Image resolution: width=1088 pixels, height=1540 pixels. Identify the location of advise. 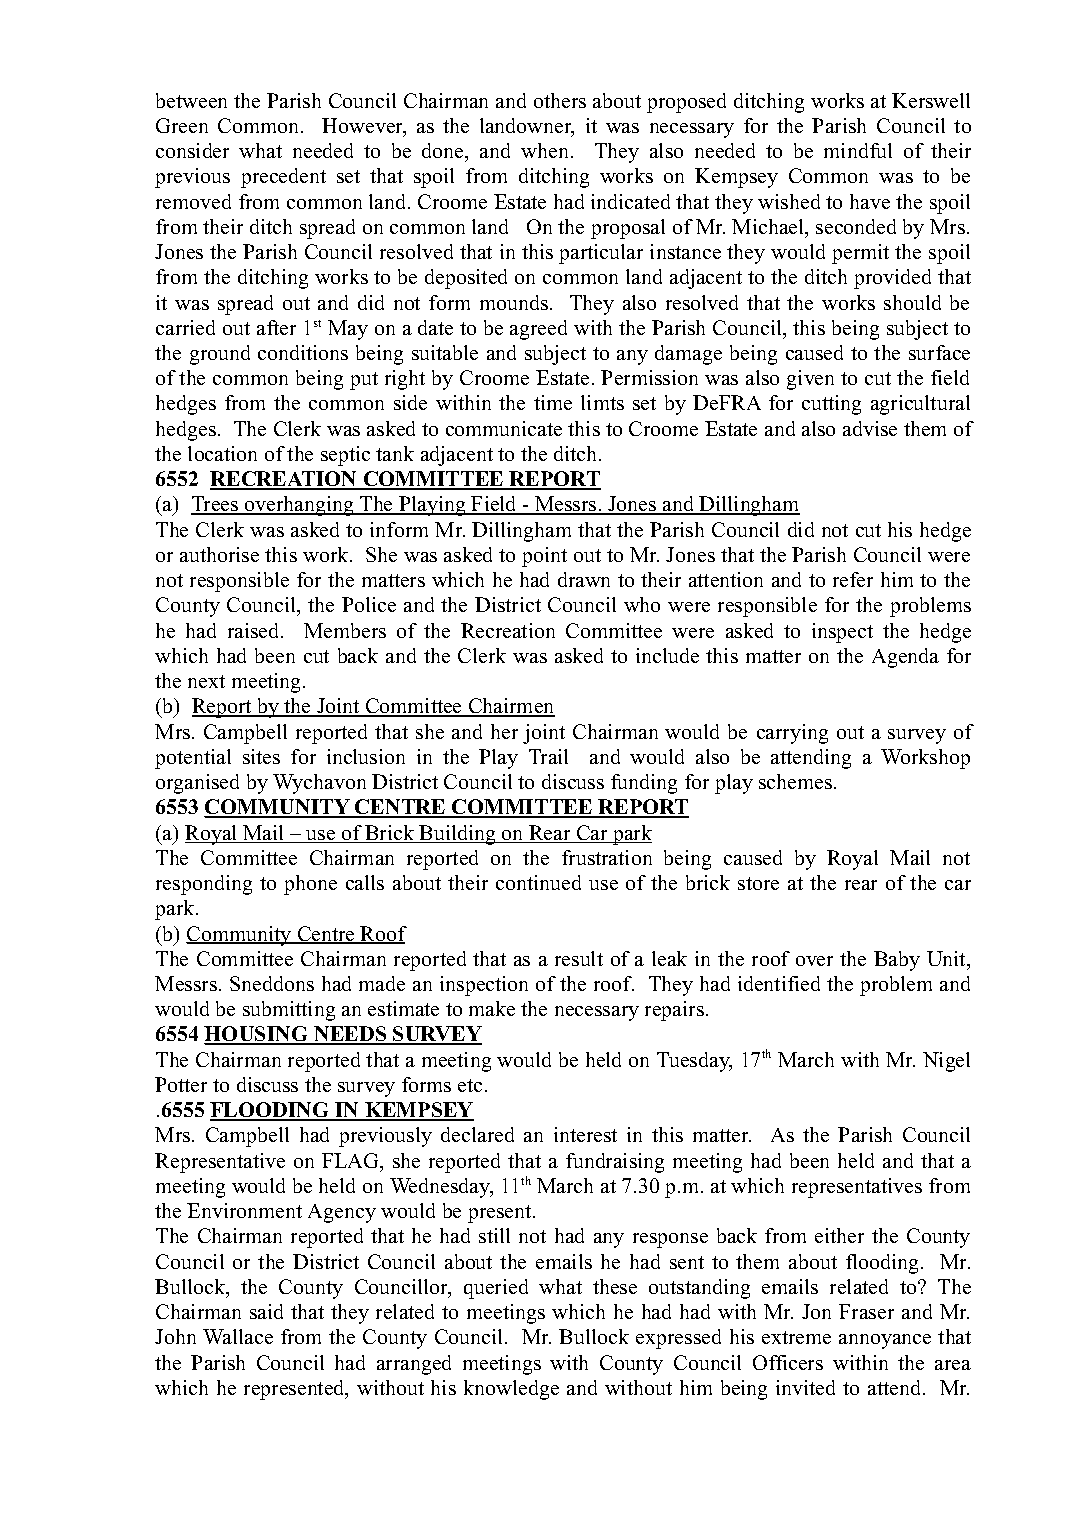
(870, 428).
